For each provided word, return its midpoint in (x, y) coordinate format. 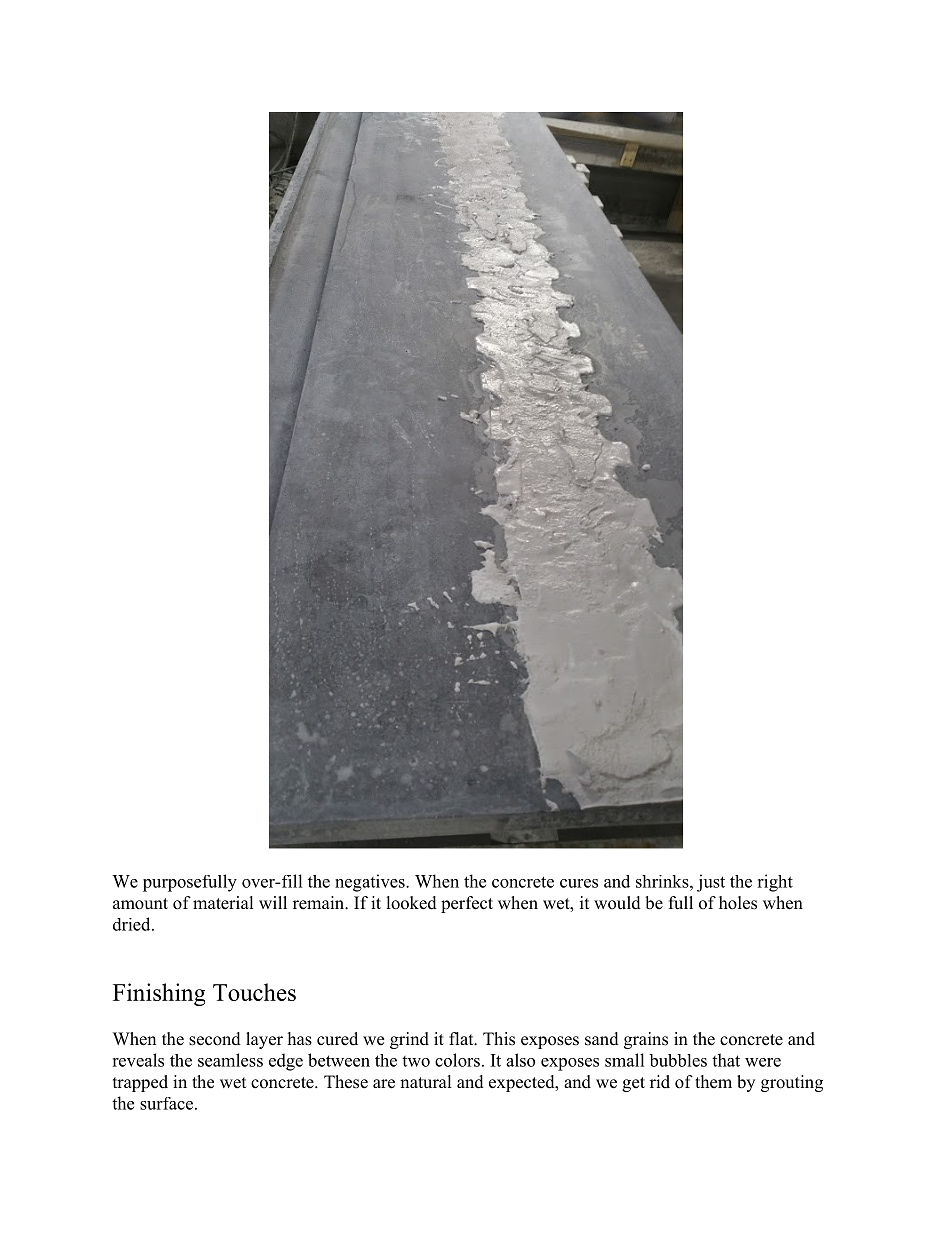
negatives (371, 883)
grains (646, 1040)
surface (166, 1103)
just (711, 883)
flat (462, 1038)
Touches (254, 992)
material (223, 903)
